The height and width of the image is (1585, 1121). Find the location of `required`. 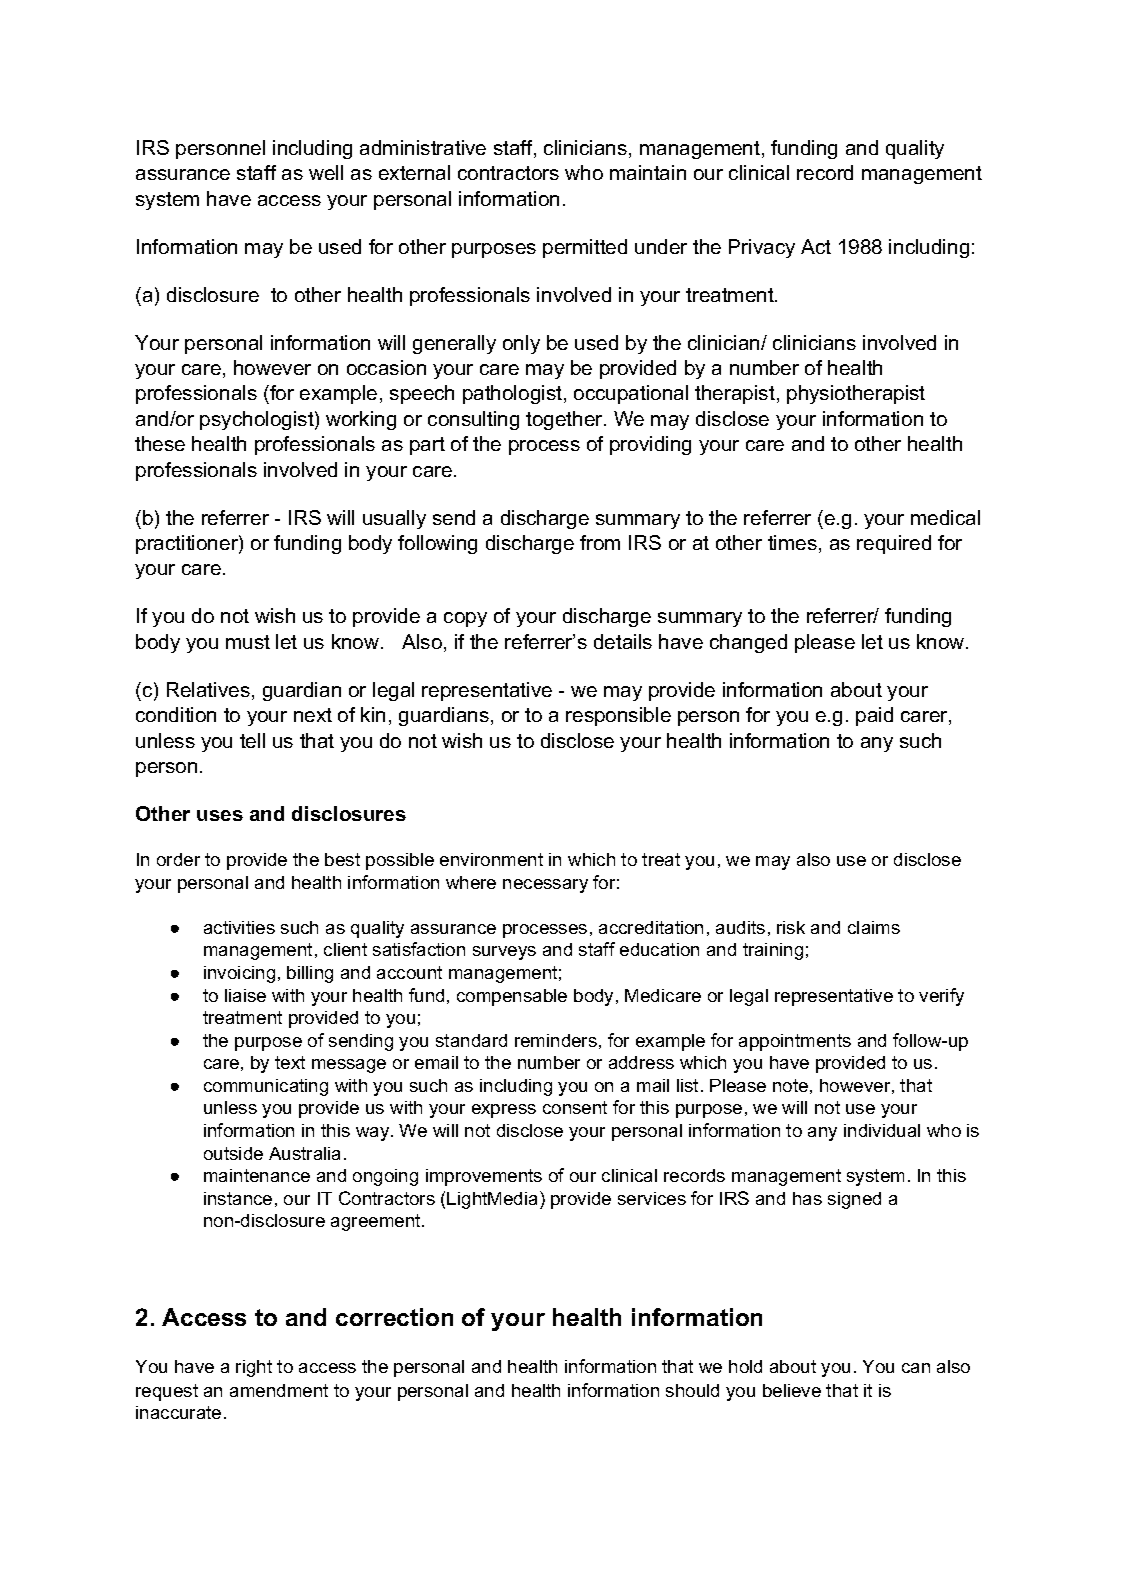

required is located at coordinates (894, 544).
